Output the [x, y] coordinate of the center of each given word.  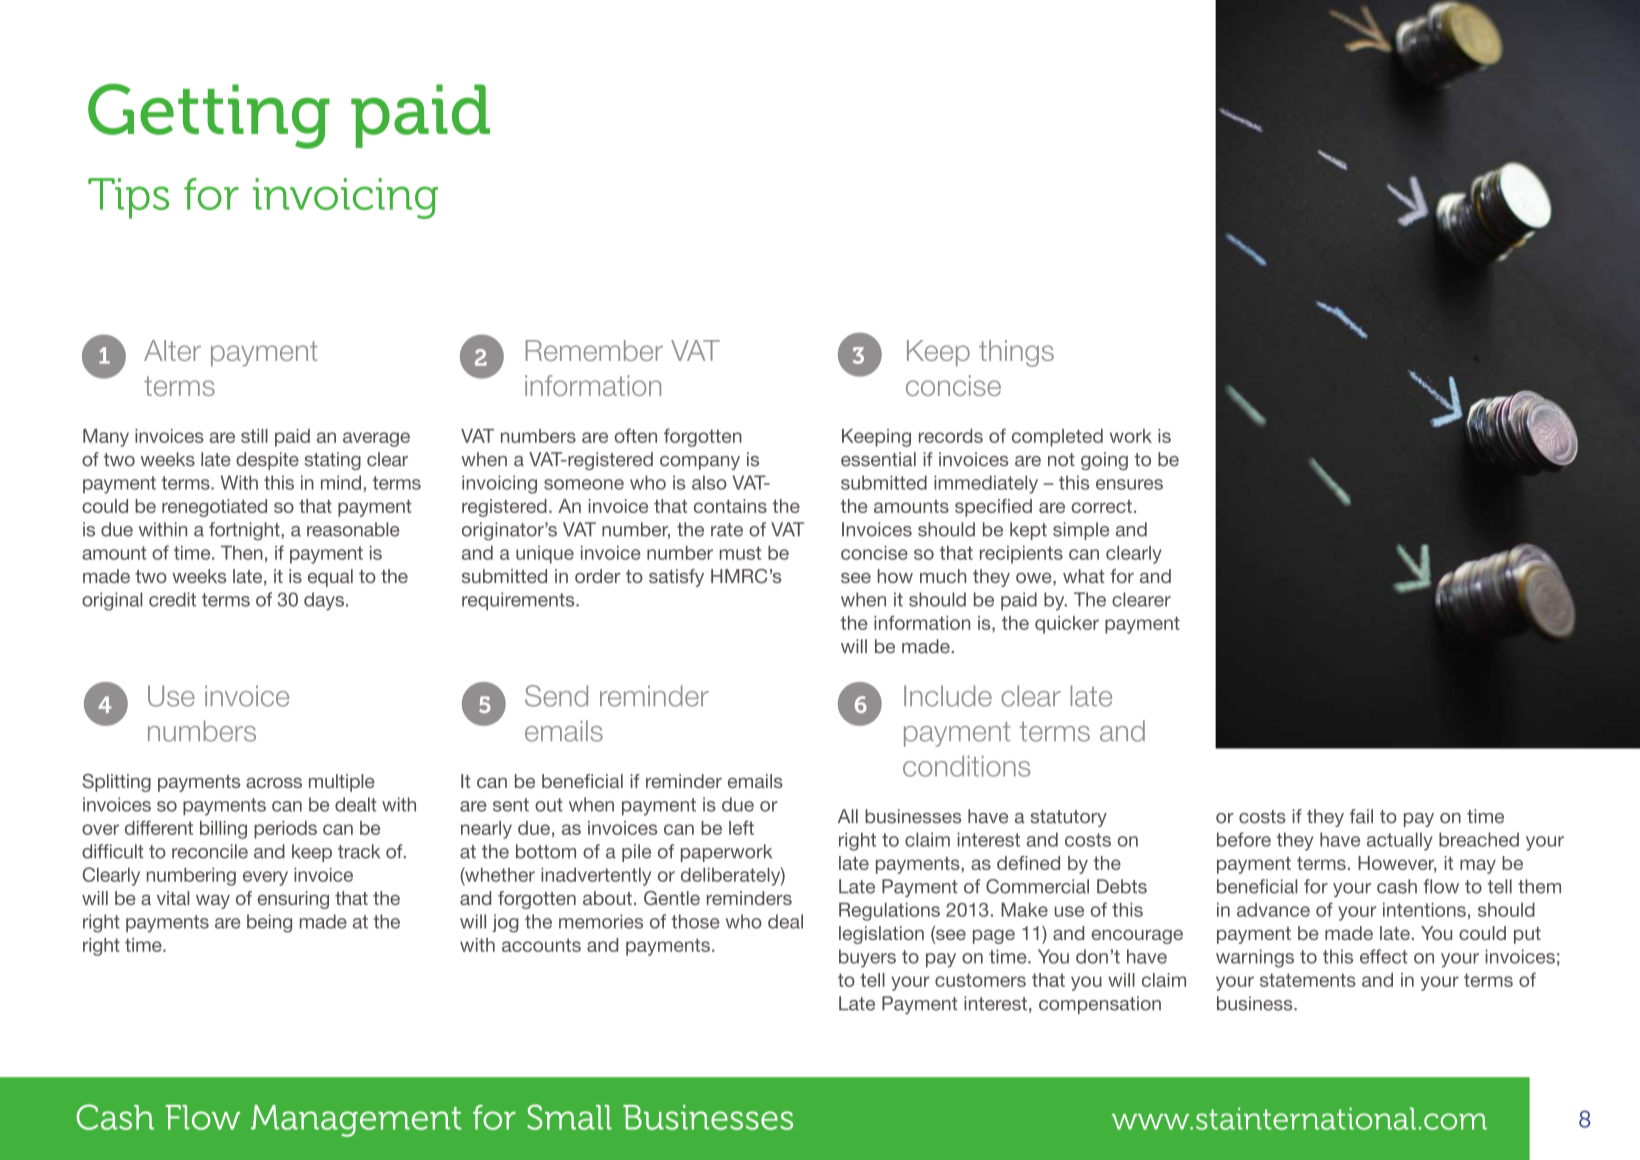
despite [267, 461]
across [274, 782]
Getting [209, 116]
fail [1361, 816]
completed [1057, 438]
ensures [1129, 484]
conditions [966, 766]
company [700, 463]
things [1016, 353]
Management [356, 1121]
